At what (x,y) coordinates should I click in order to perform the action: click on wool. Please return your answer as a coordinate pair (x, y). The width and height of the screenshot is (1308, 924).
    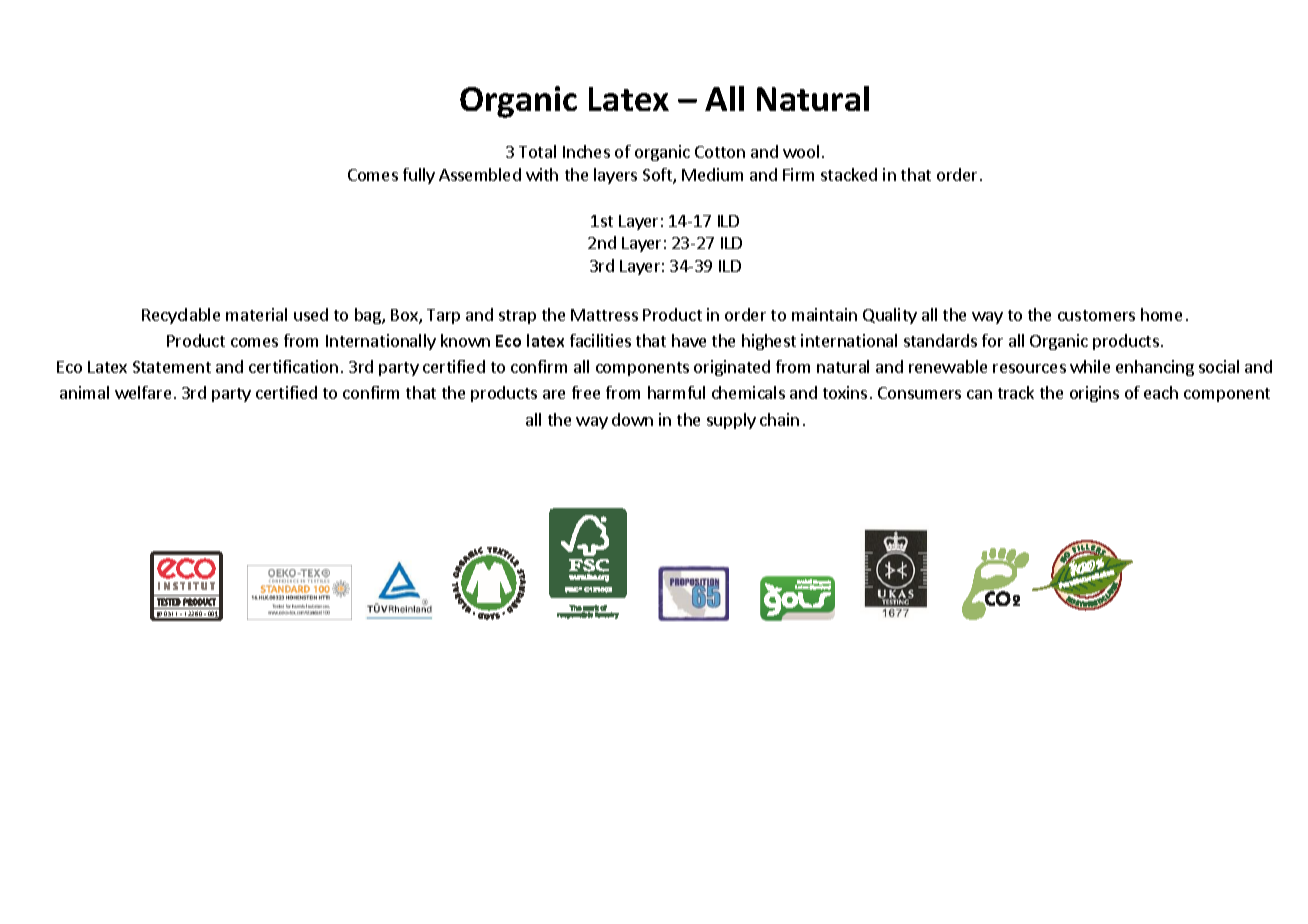
    Looking at the image, I should click on (801, 151).
